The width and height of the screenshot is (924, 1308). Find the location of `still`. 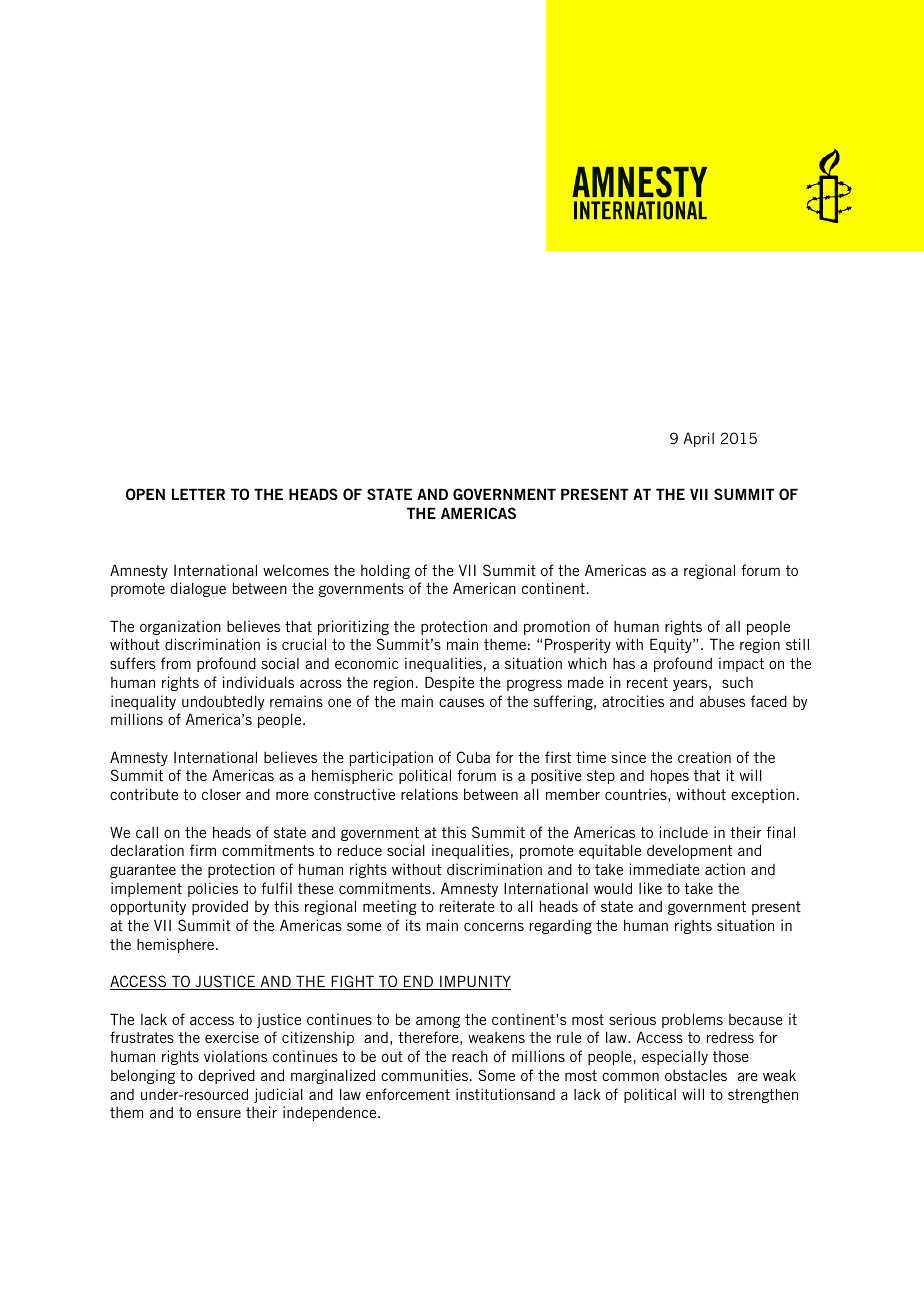

still is located at coordinates (797, 644).
